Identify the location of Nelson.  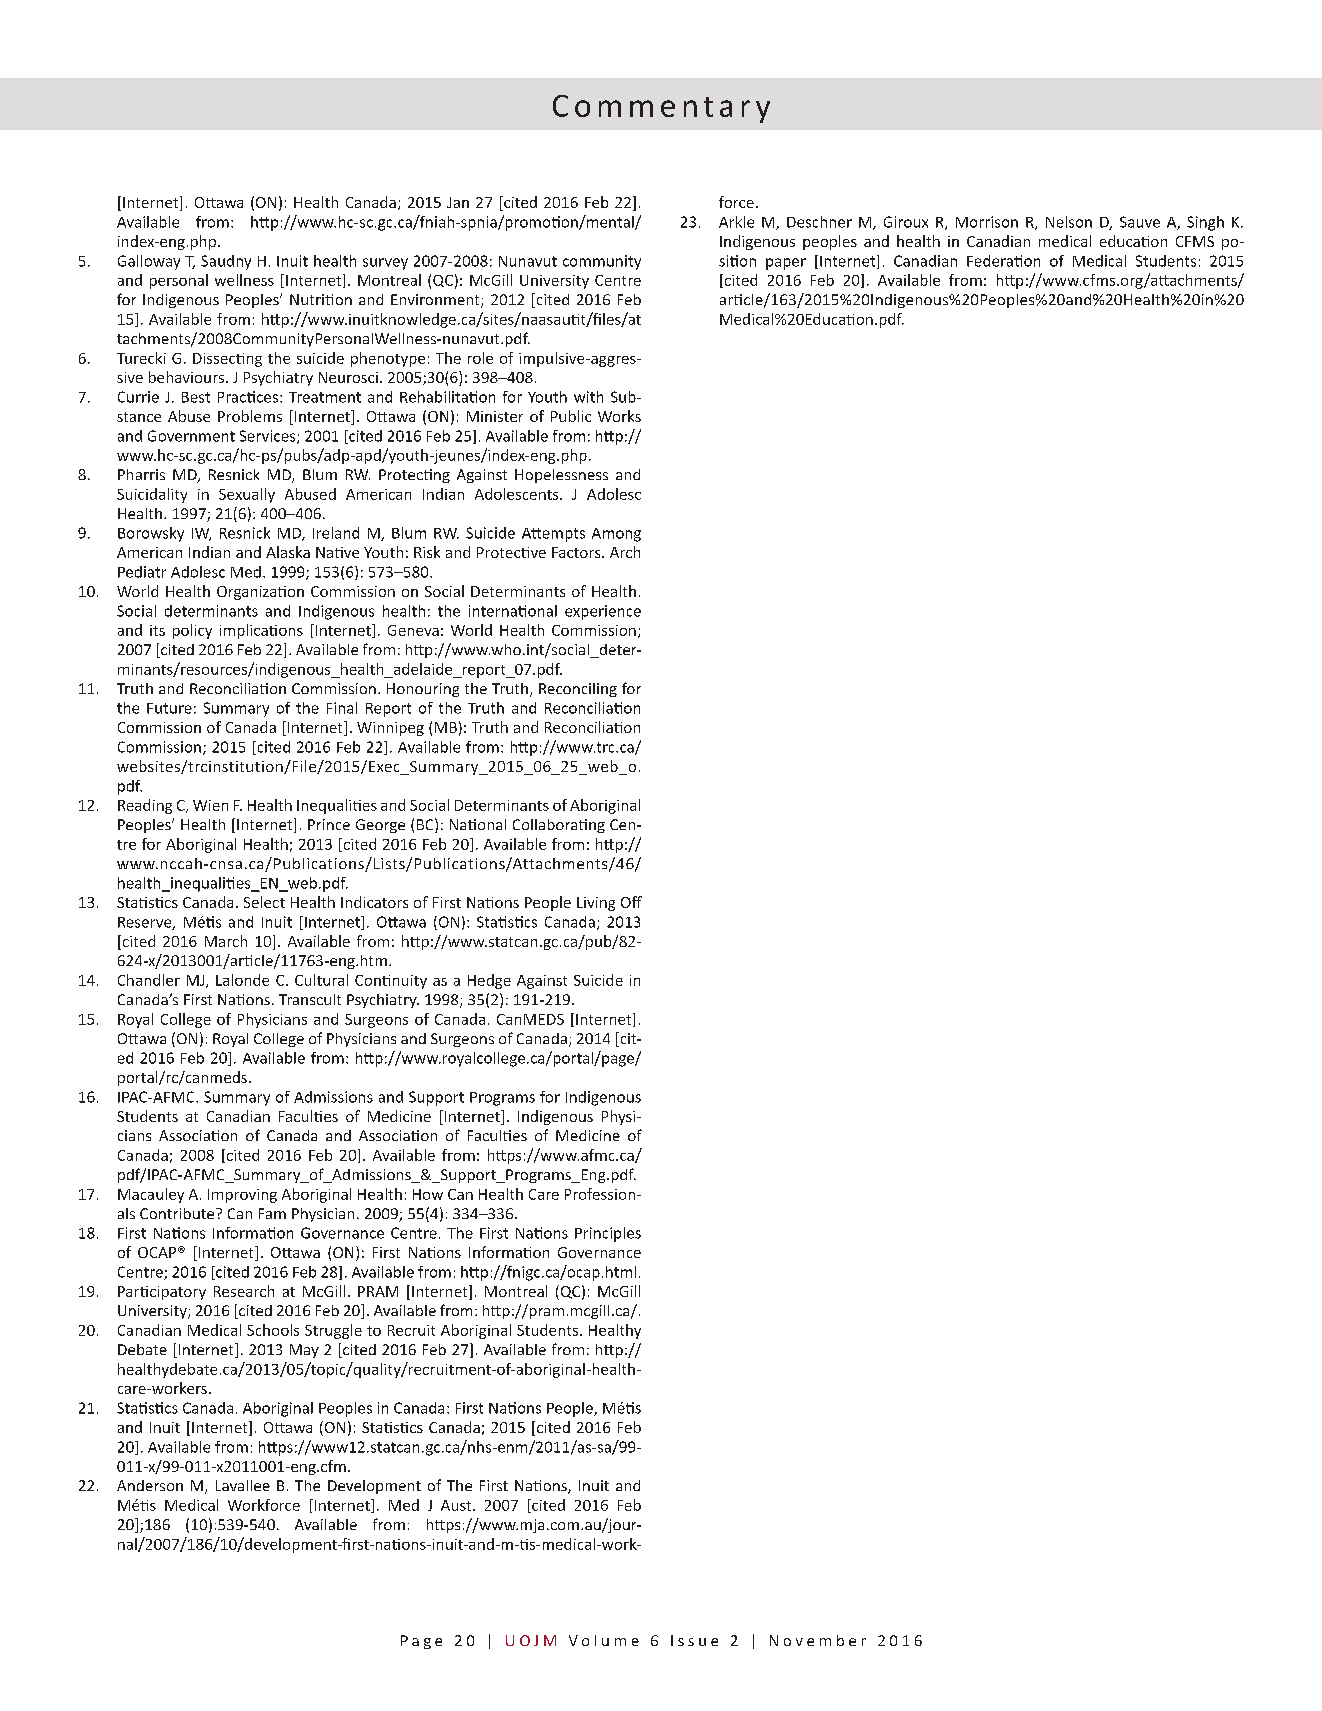
(1069, 222).
